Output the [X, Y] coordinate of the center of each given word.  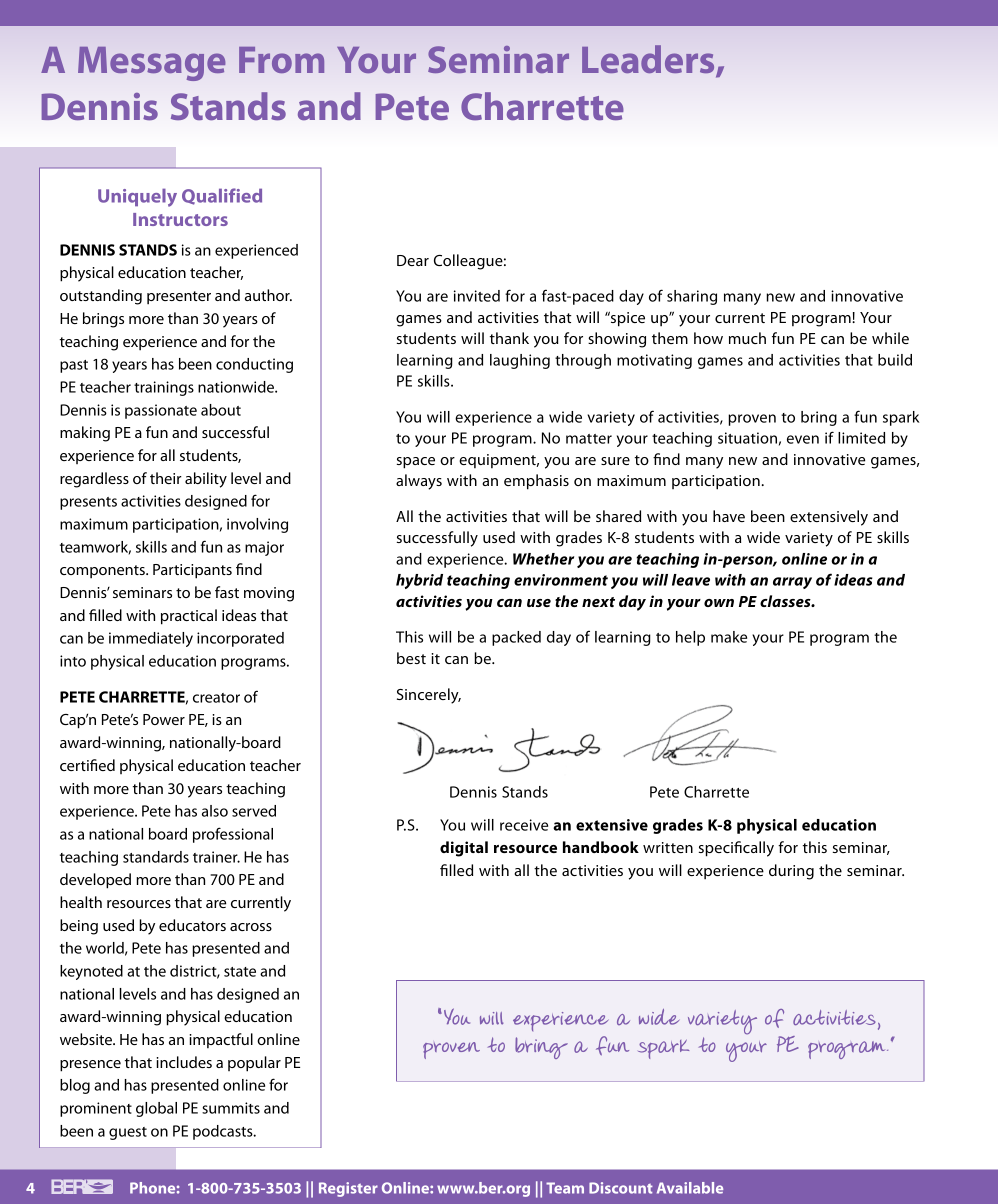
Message [151, 64]
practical [189, 617]
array [792, 583]
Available [690, 1188]
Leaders [649, 60]
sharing [692, 297]
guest [128, 1133]
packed [516, 638]
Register [348, 1189]
